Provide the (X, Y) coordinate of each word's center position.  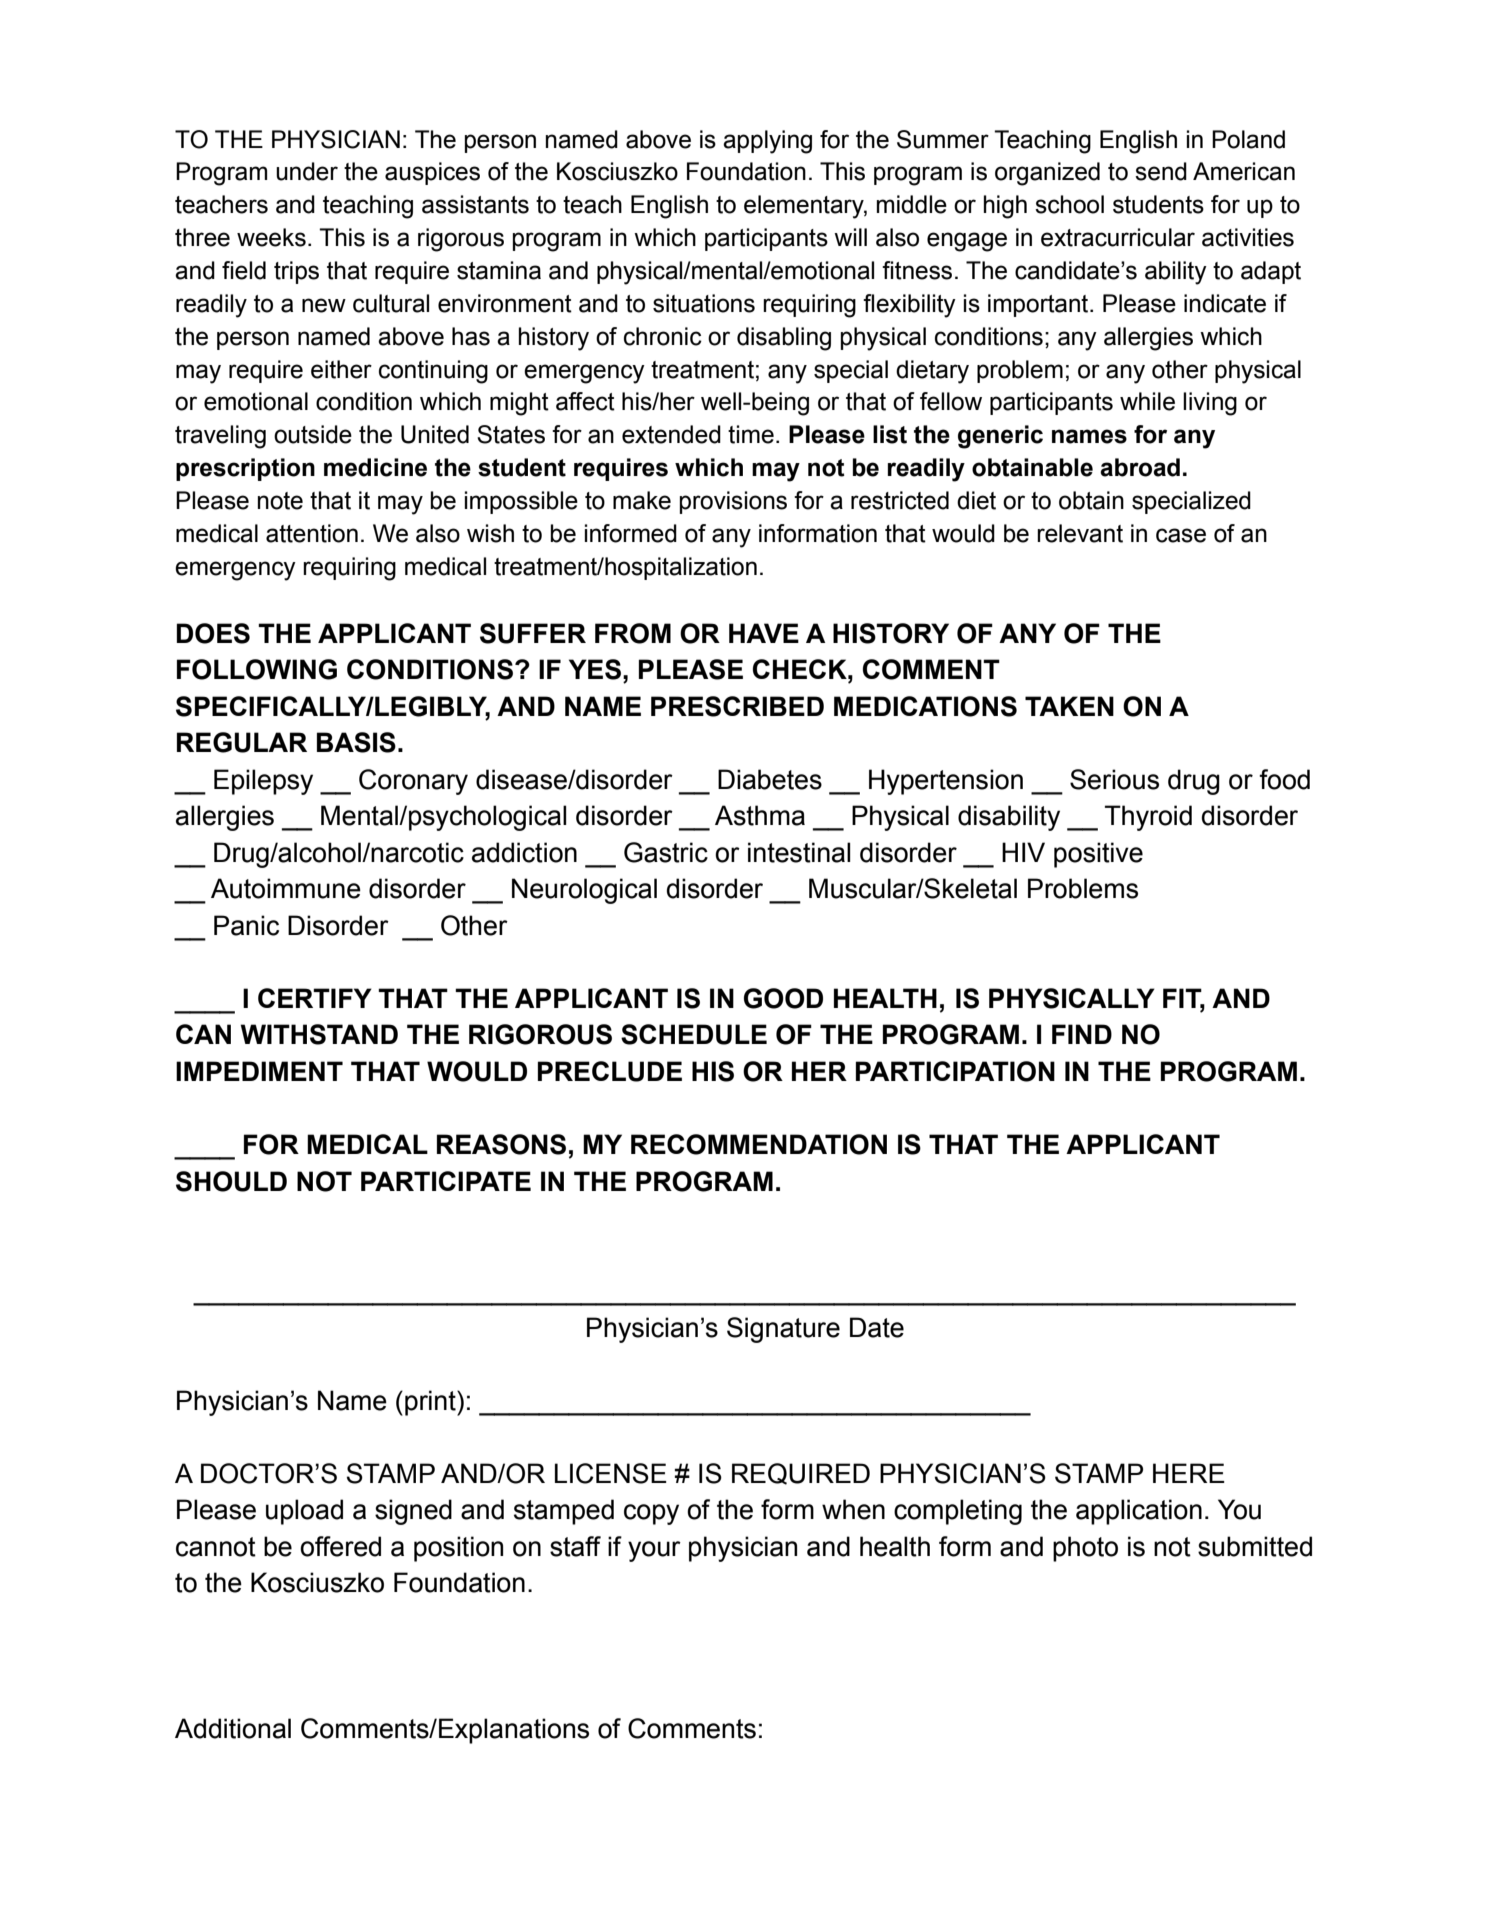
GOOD (783, 998)
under (307, 171)
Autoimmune (286, 888)
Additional (233, 1728)
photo (1085, 1549)
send (1161, 171)
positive (1098, 855)
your (654, 1551)
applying (767, 142)
